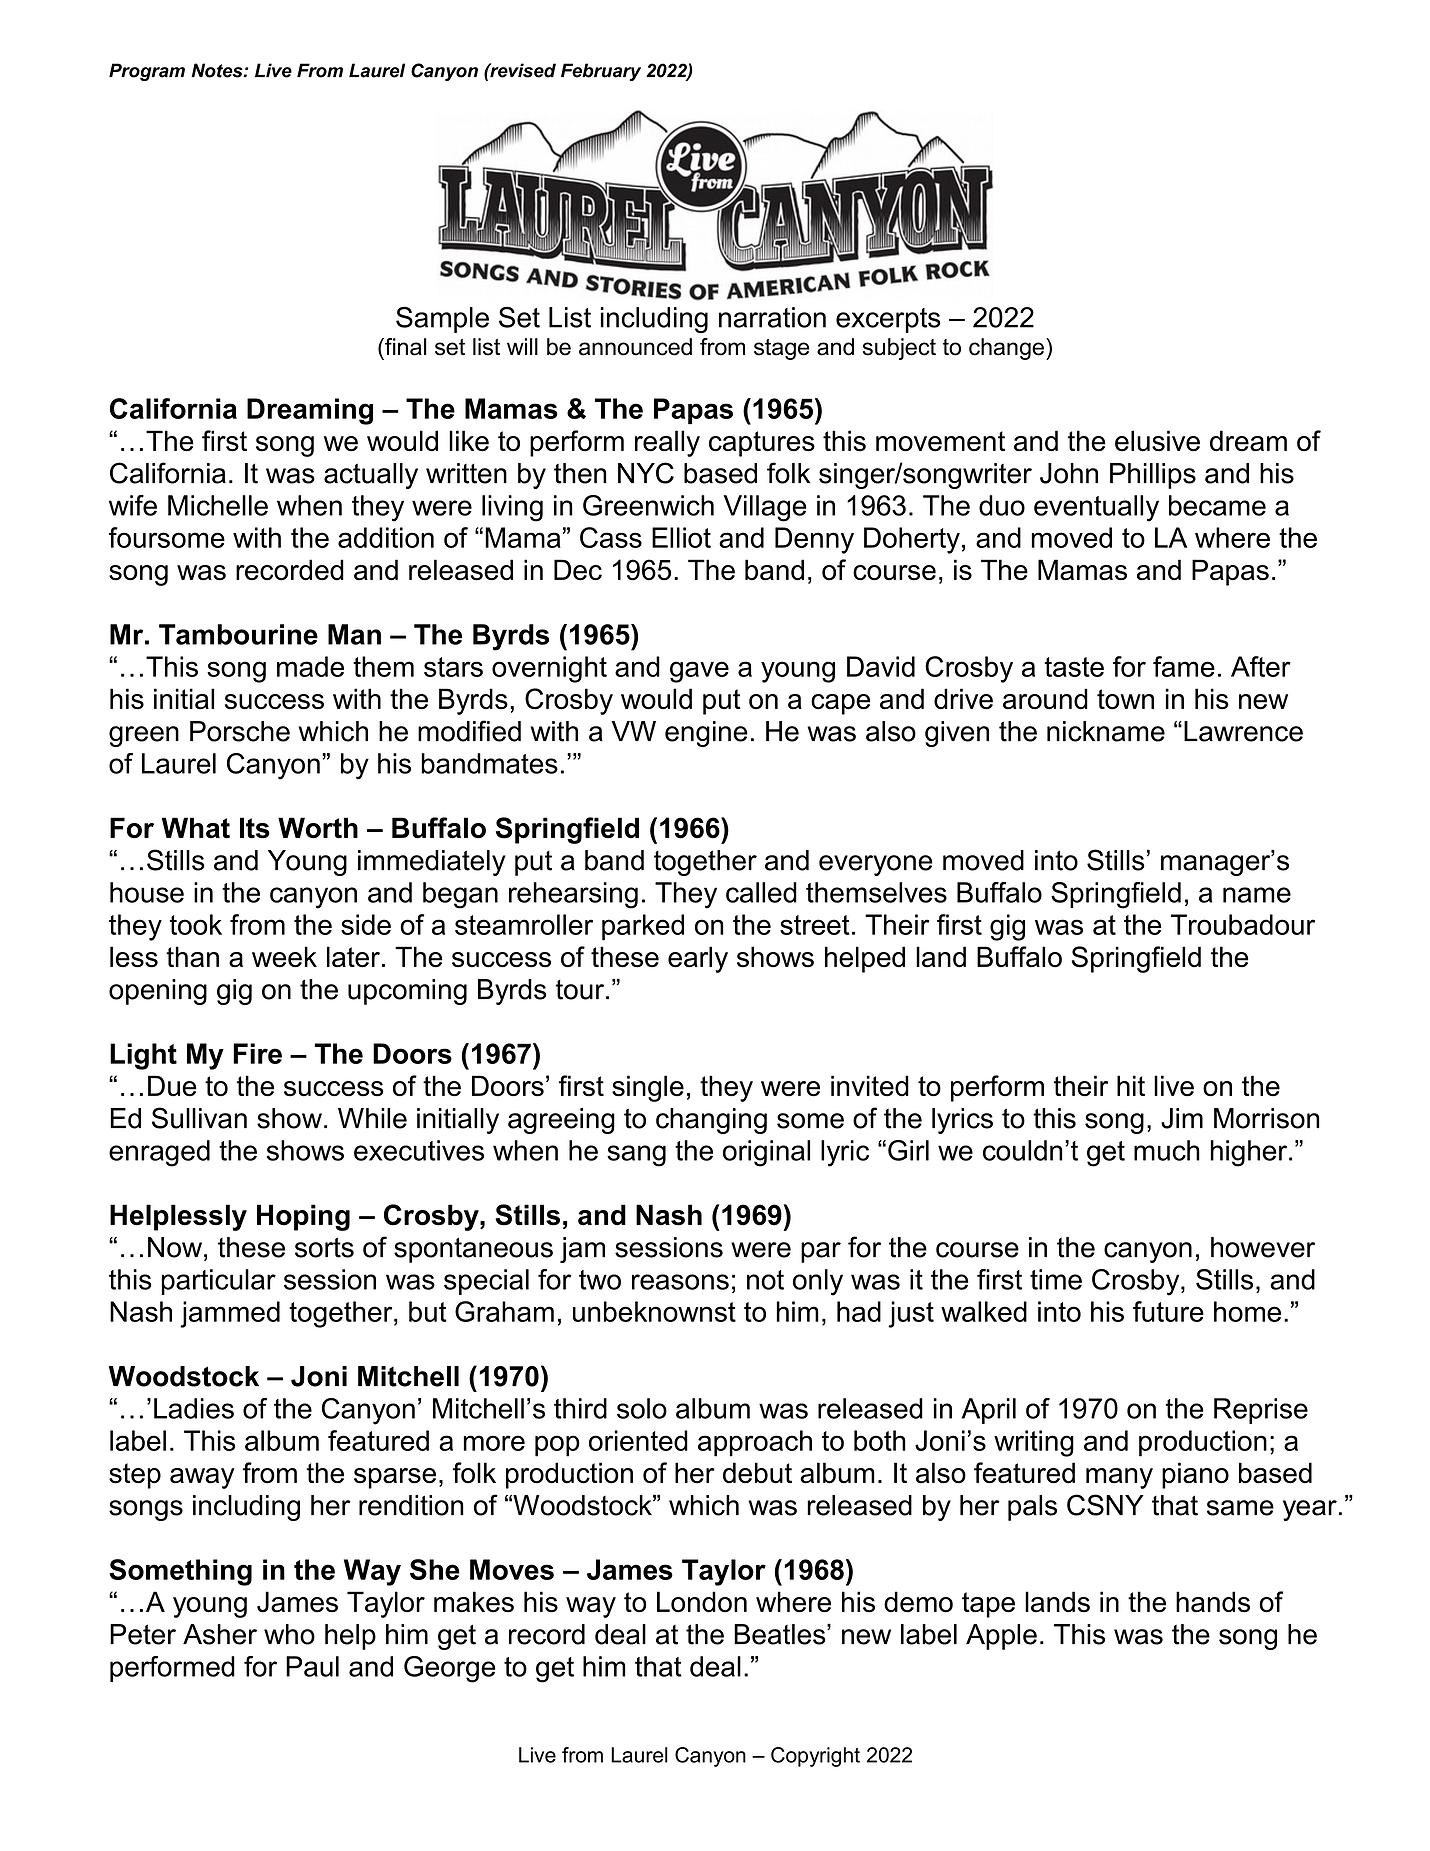 The height and width of the document is (1851, 1430). Describe the element at coordinates (303, 1217) in the document. I see `Hoping` at that location.
